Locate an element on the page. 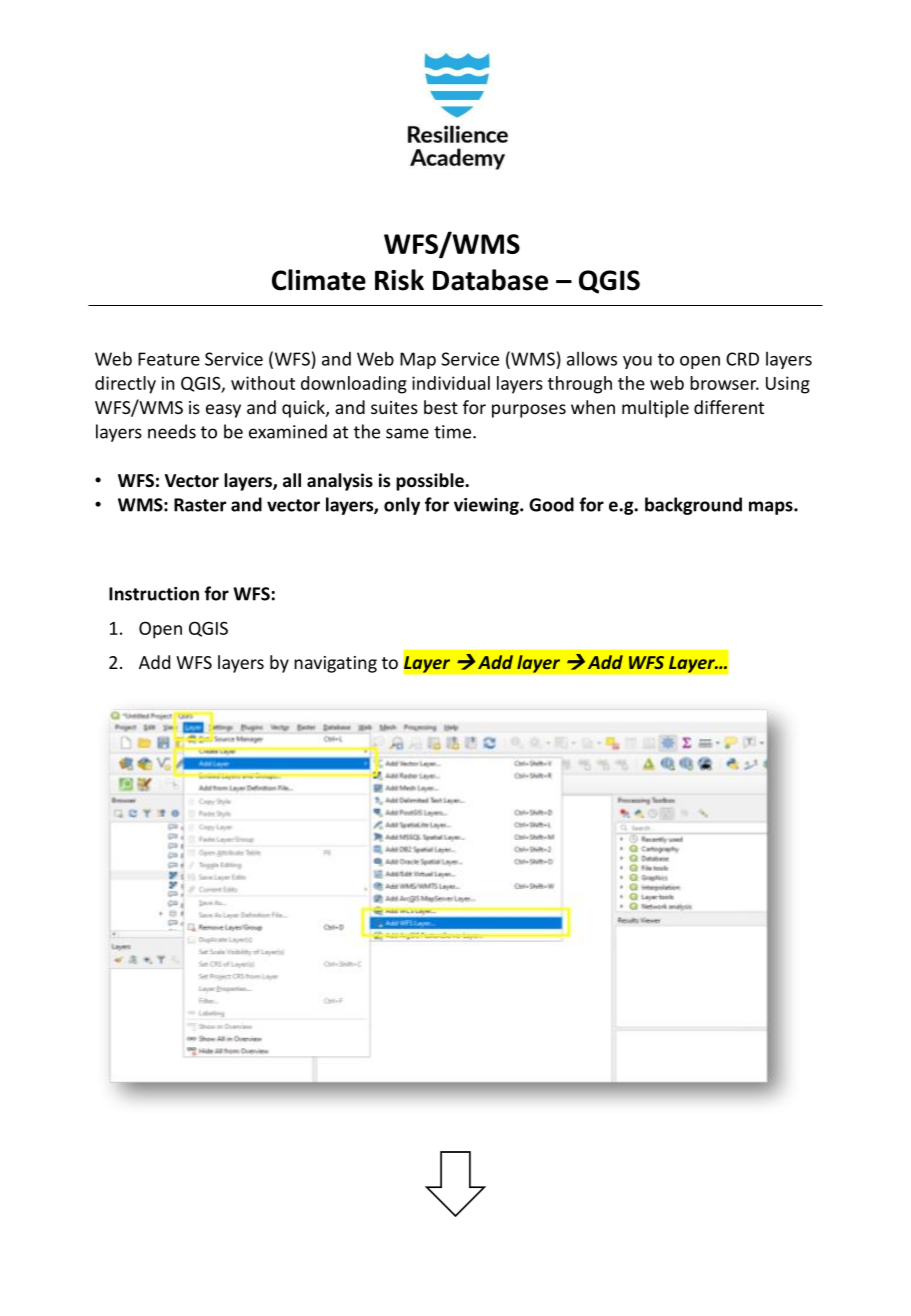  background is located at coordinates (693, 506).
